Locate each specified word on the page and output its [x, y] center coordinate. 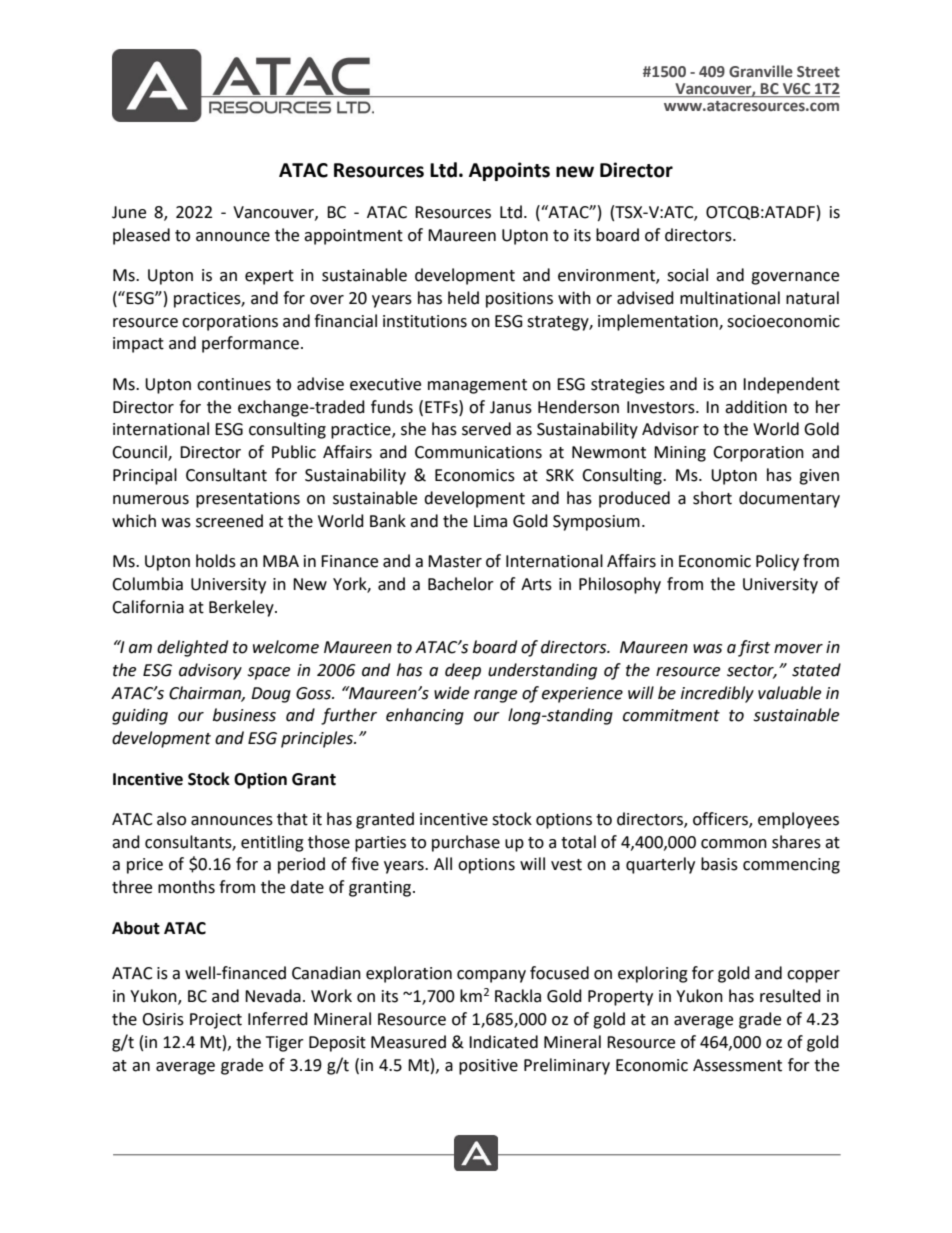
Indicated [503, 1042]
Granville [761, 71]
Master [455, 561]
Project [216, 1021]
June [129, 212]
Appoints [509, 171]
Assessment [737, 1065]
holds [216, 561]
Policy [777, 562]
